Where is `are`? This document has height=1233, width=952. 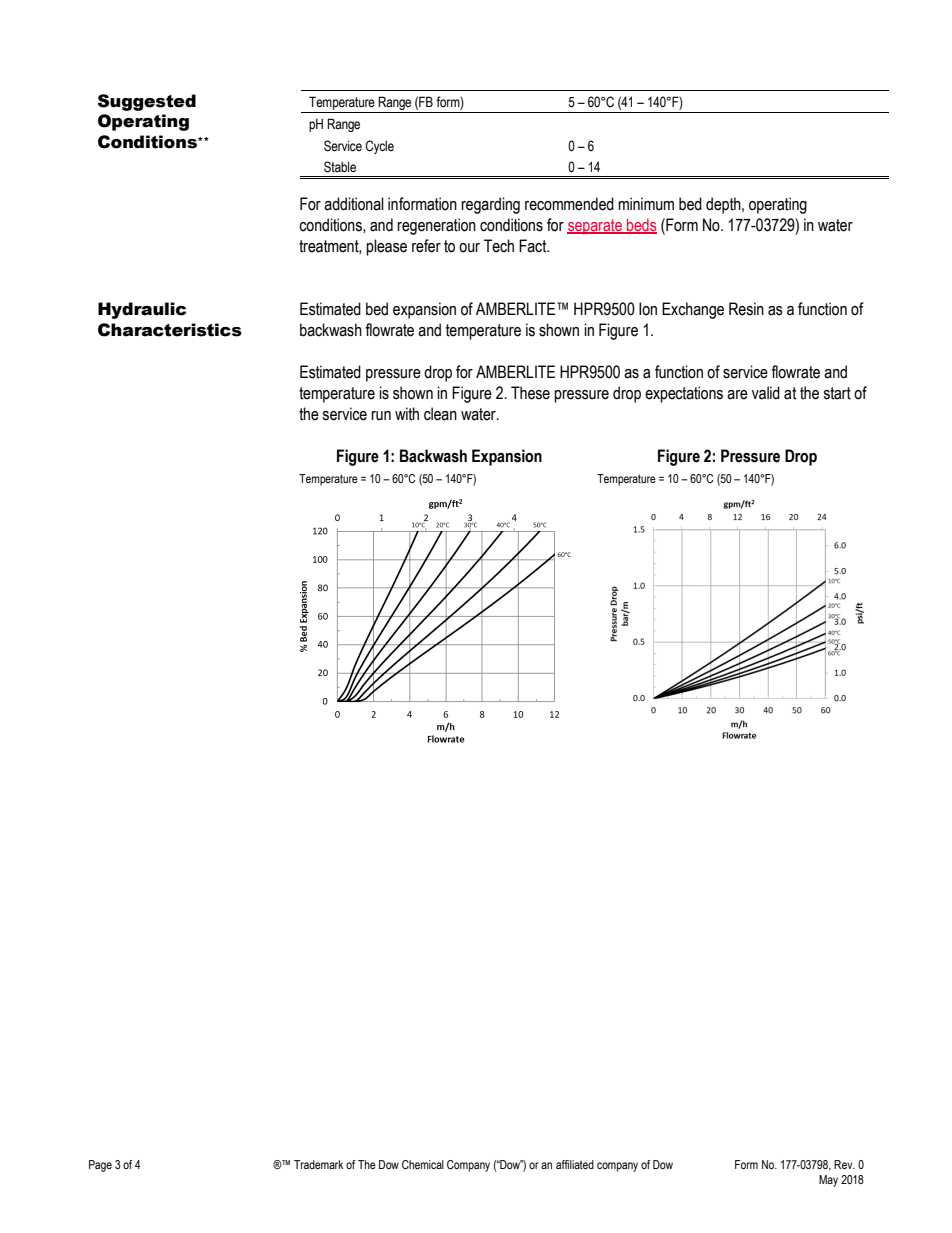 are is located at coordinates (737, 395).
